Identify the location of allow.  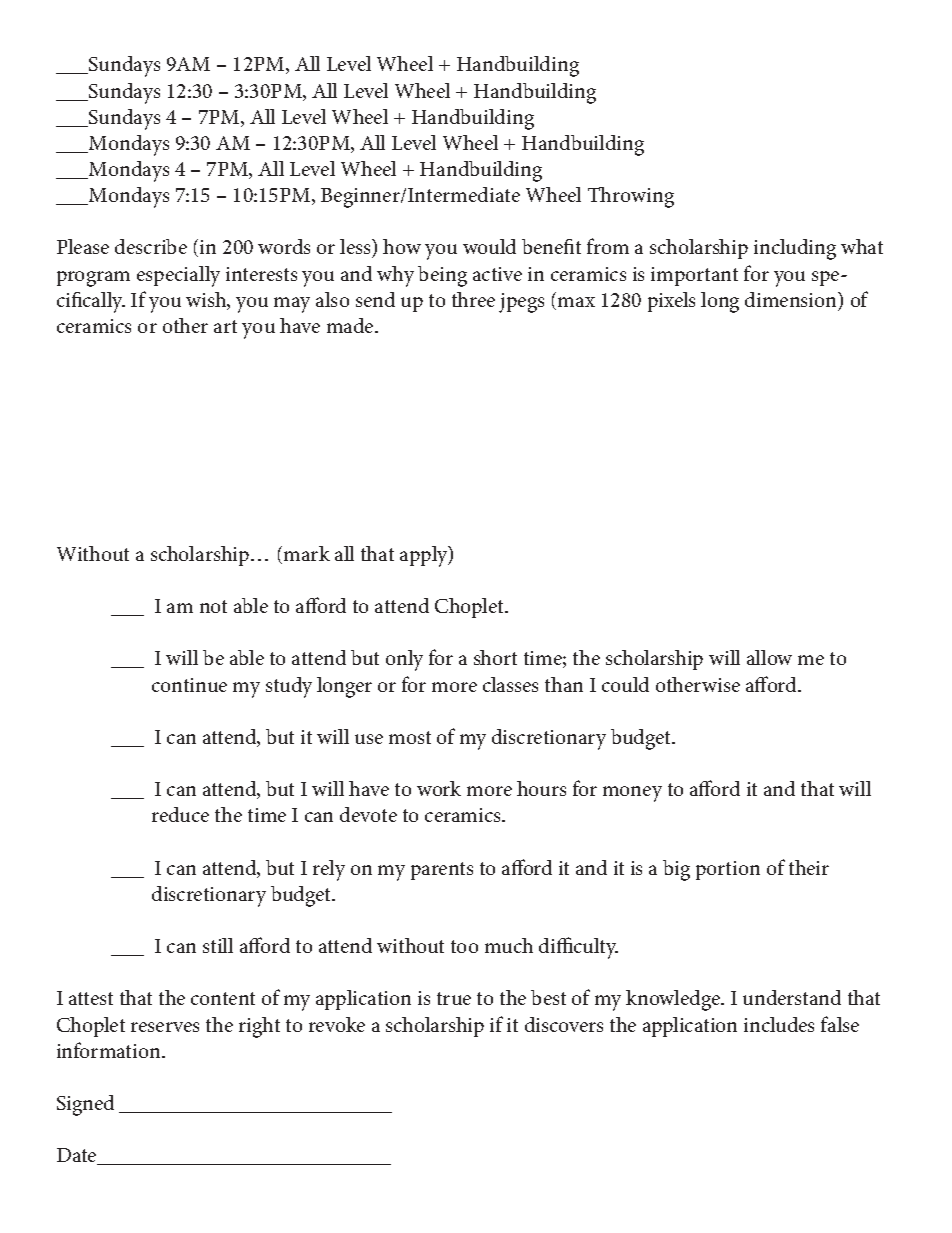
(769, 657).
